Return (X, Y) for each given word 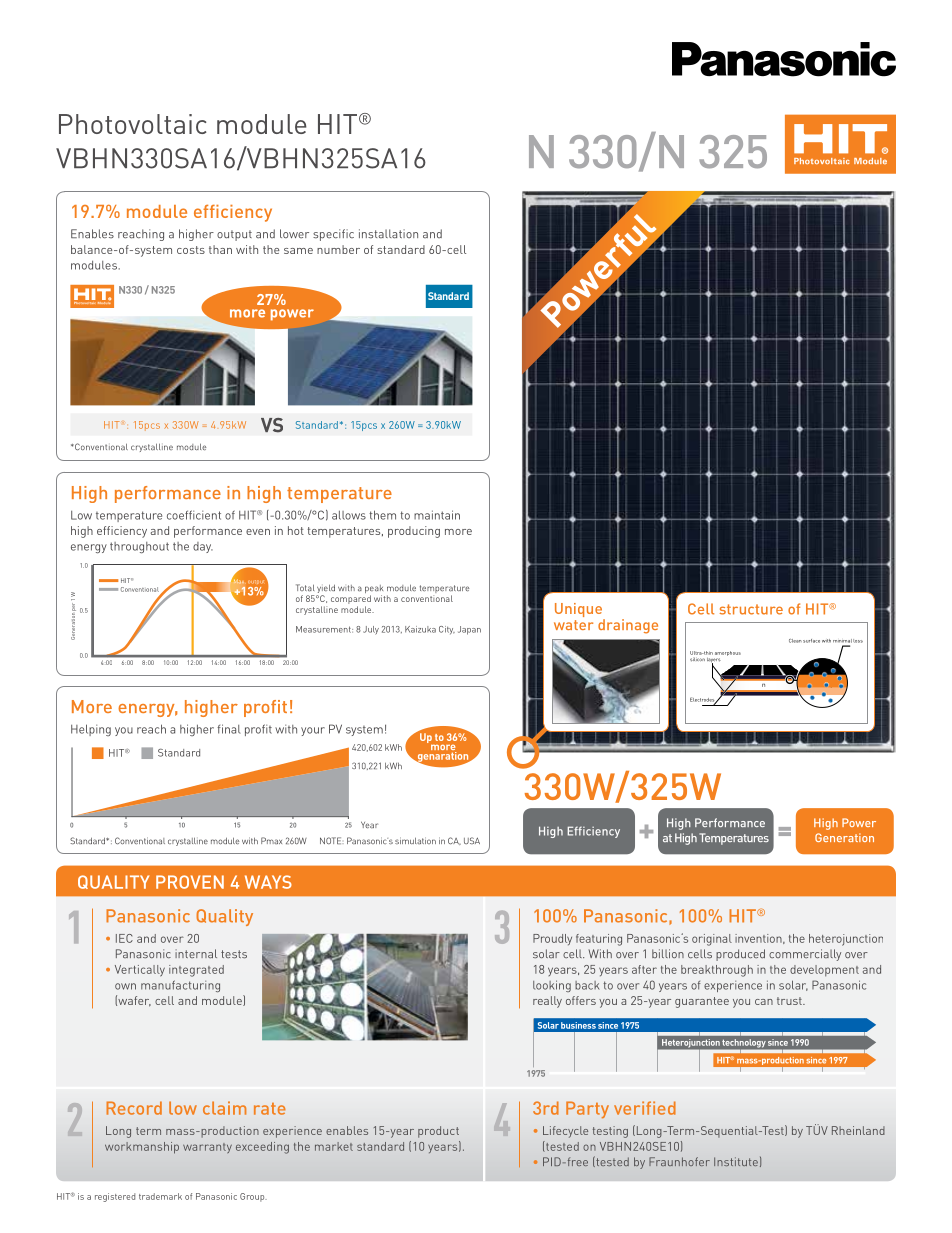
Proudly (552, 939)
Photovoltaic (132, 124)
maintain (437, 515)
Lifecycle (565, 1132)
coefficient (194, 515)
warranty (207, 1148)
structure (751, 609)
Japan (469, 630)
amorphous (728, 653)
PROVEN (190, 882)
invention (759, 939)
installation (388, 234)
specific (333, 235)
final (228, 729)
